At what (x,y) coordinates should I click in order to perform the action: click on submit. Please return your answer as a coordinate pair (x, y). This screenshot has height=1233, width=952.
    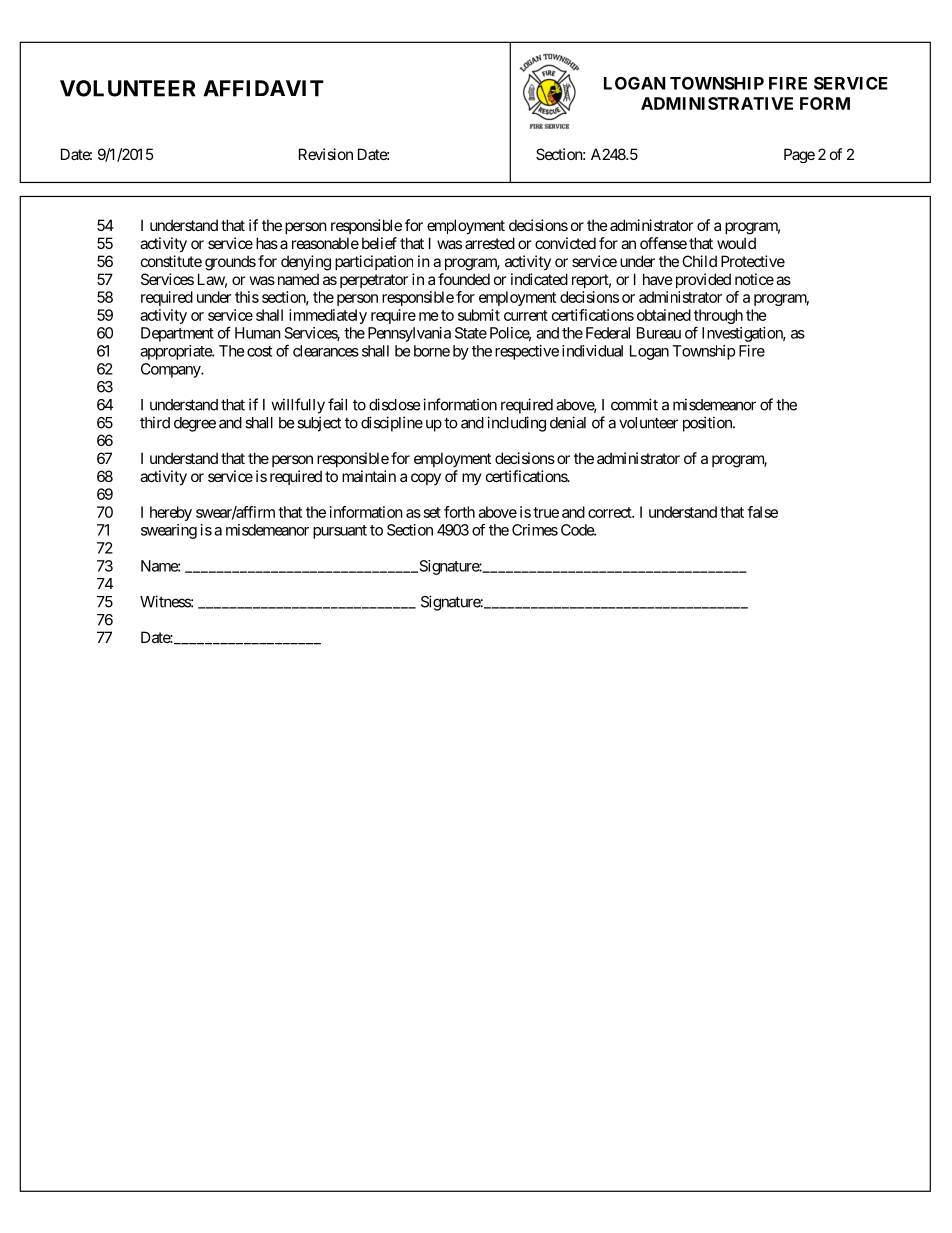
    Looking at the image, I should click on (479, 315).
